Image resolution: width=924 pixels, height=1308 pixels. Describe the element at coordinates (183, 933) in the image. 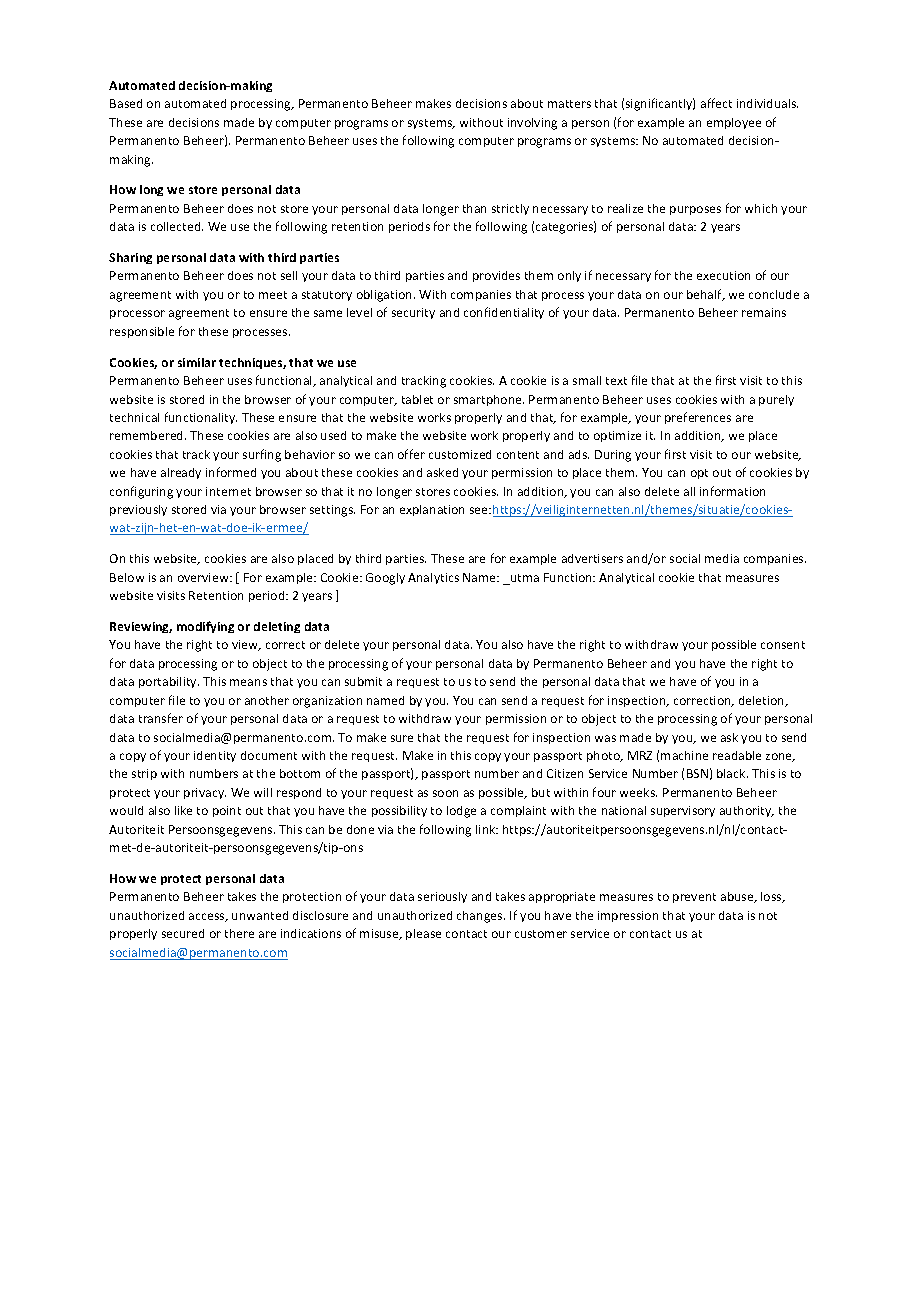

I see `secured` at that location.
